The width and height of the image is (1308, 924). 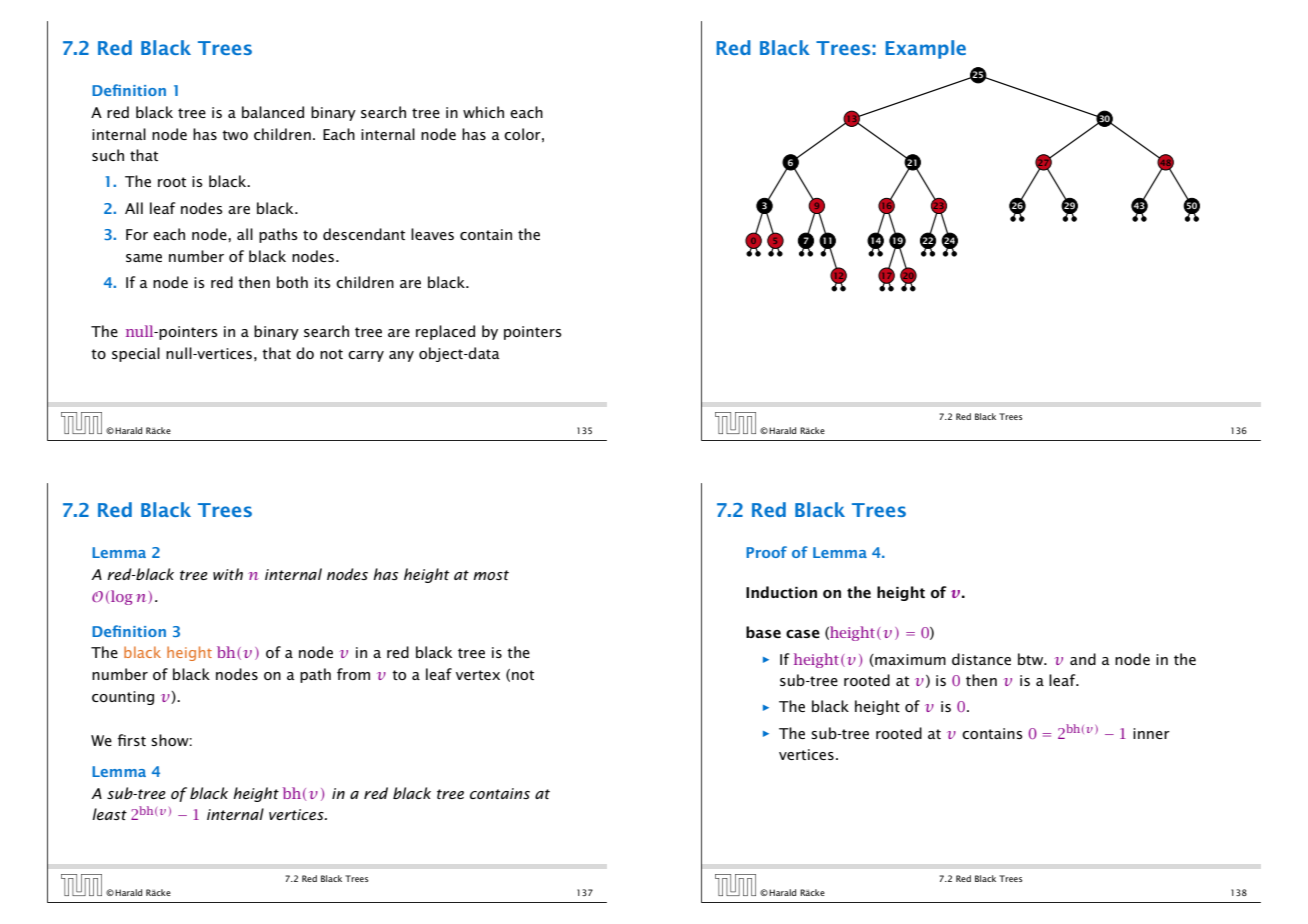 What do you see at coordinates (401, 356) in the image?
I see `any` at bounding box center [401, 356].
